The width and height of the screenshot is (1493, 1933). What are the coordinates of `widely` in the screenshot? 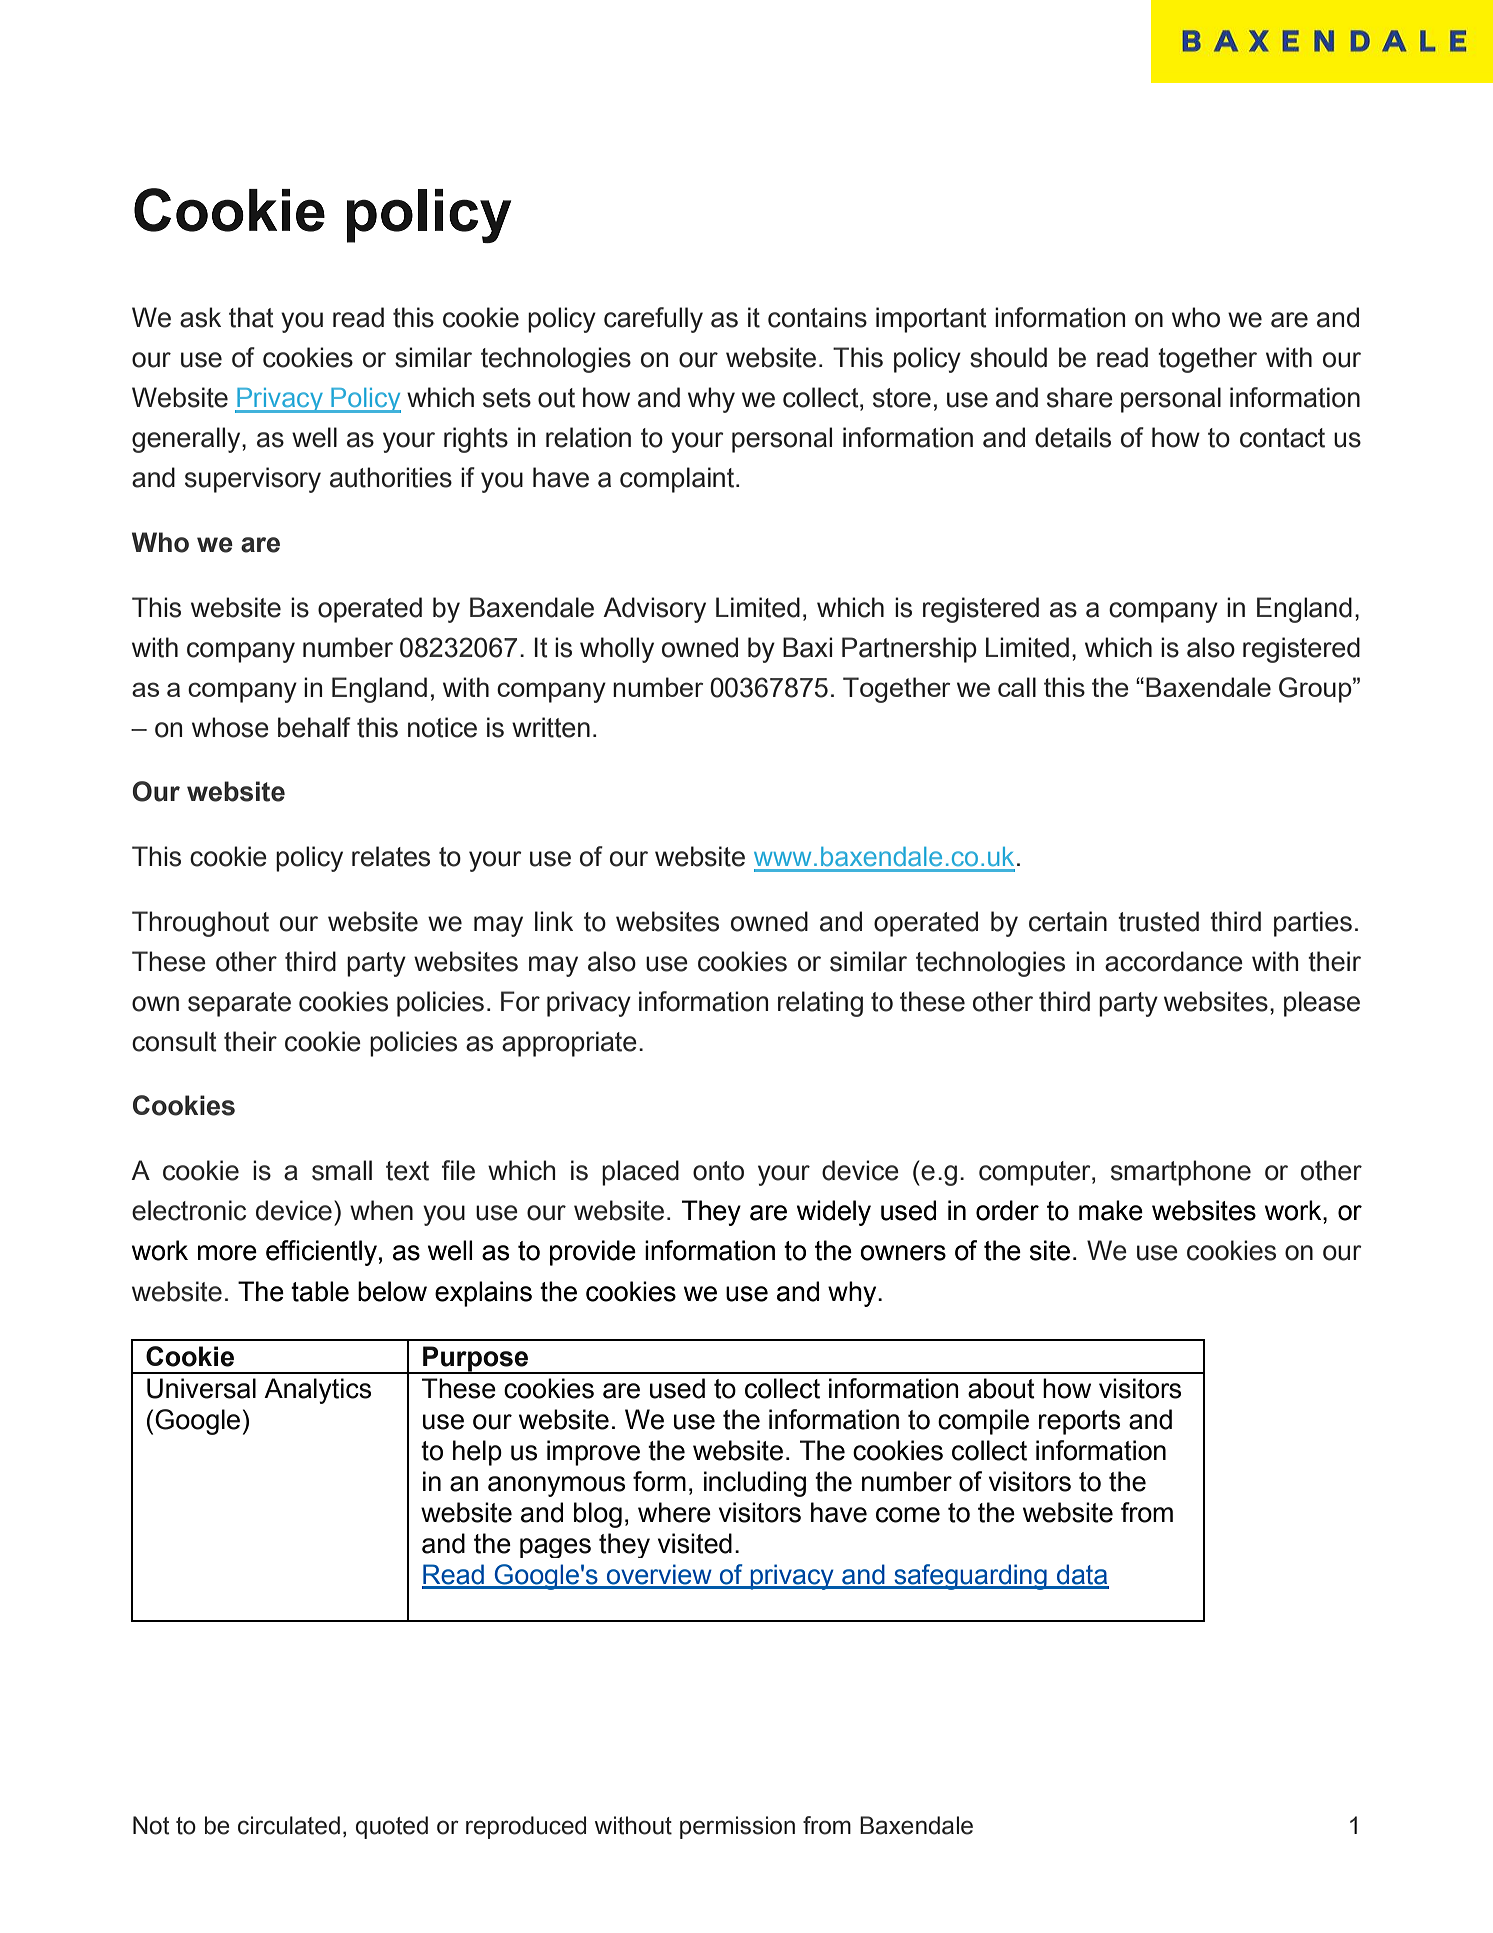 It's located at (834, 1213).
